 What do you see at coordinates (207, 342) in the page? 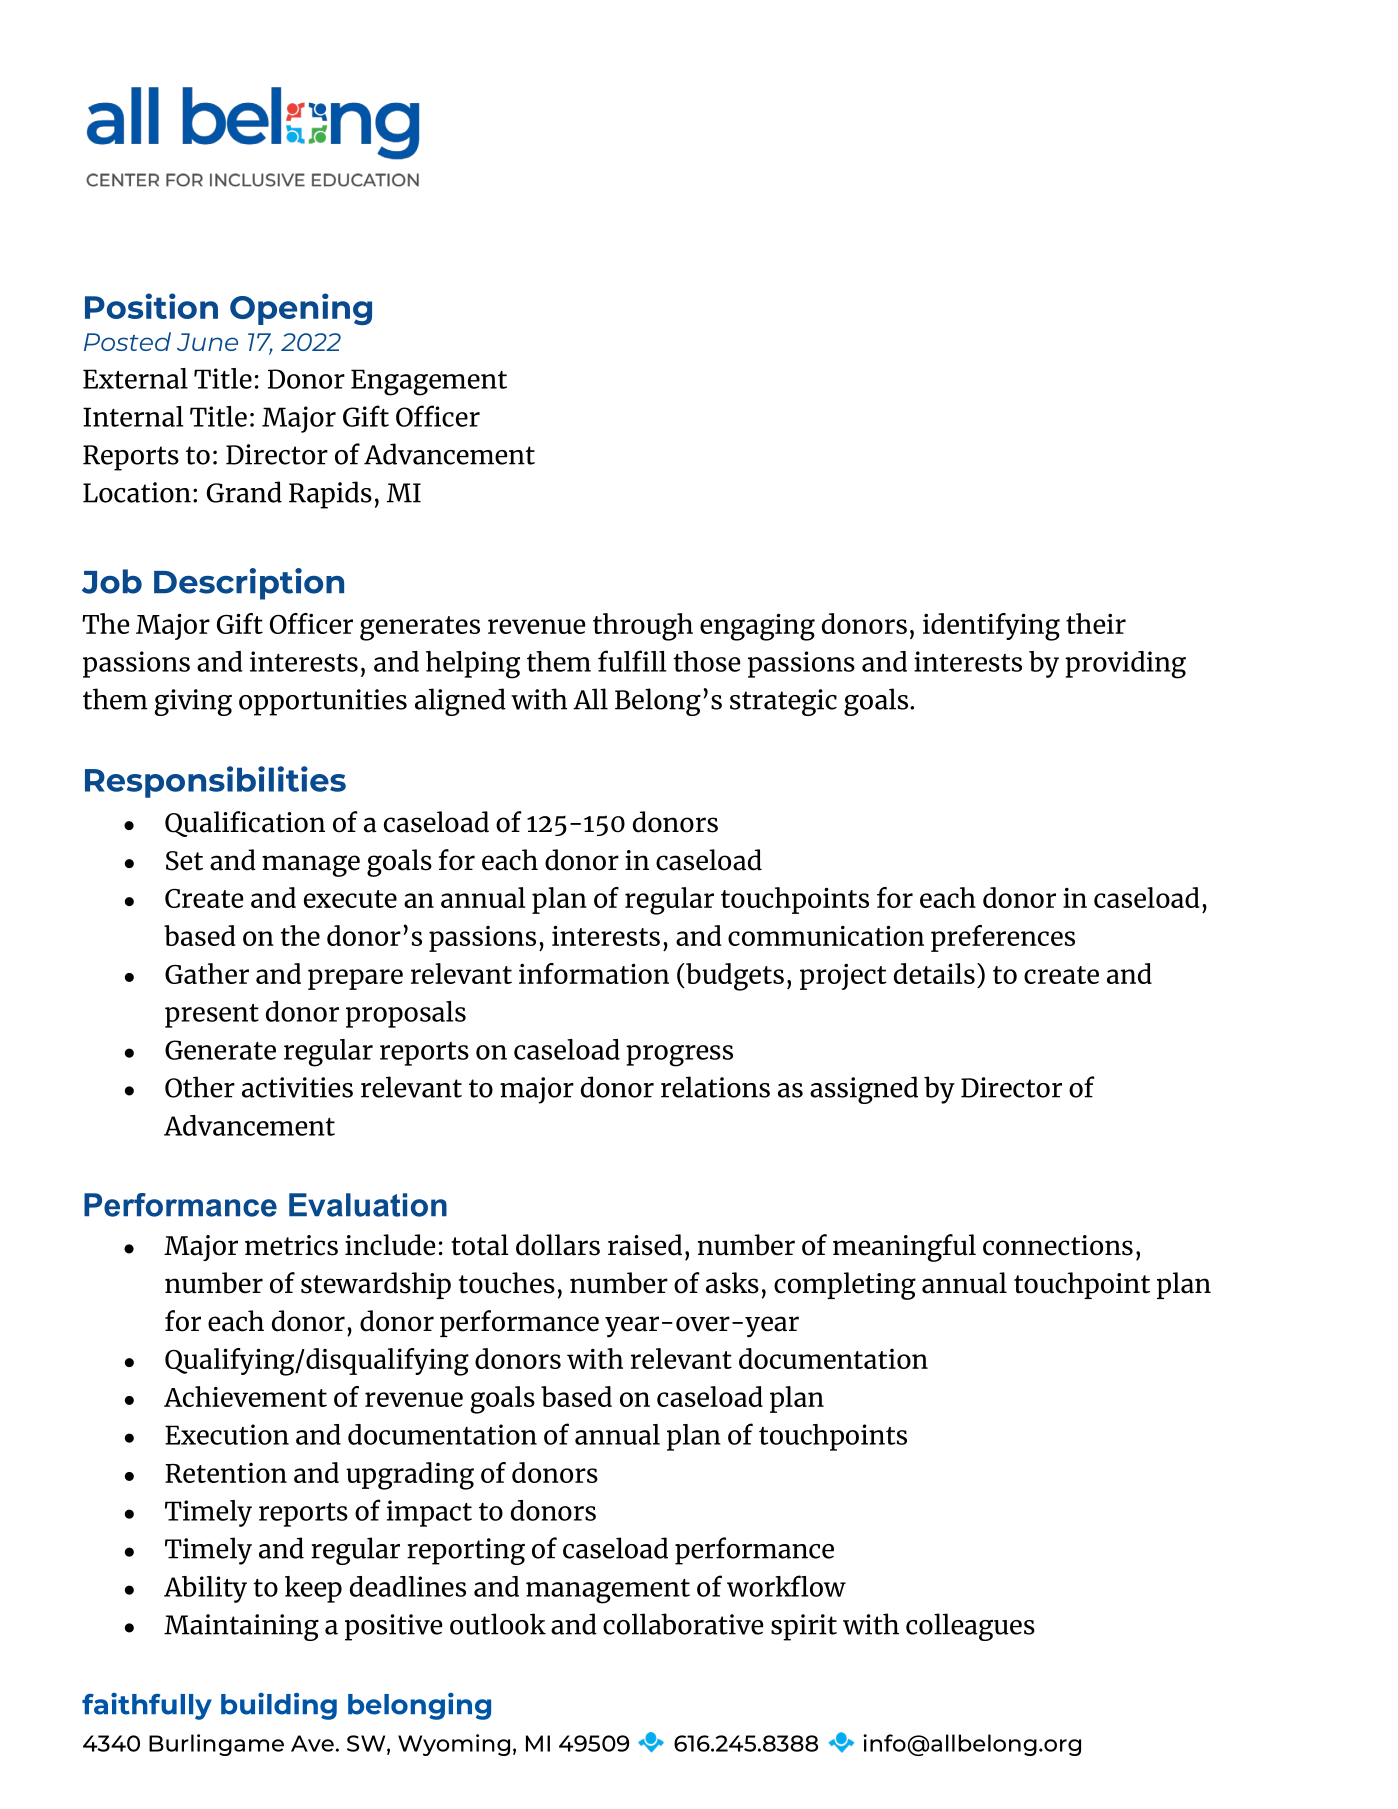
I see `June` at bounding box center [207, 342].
